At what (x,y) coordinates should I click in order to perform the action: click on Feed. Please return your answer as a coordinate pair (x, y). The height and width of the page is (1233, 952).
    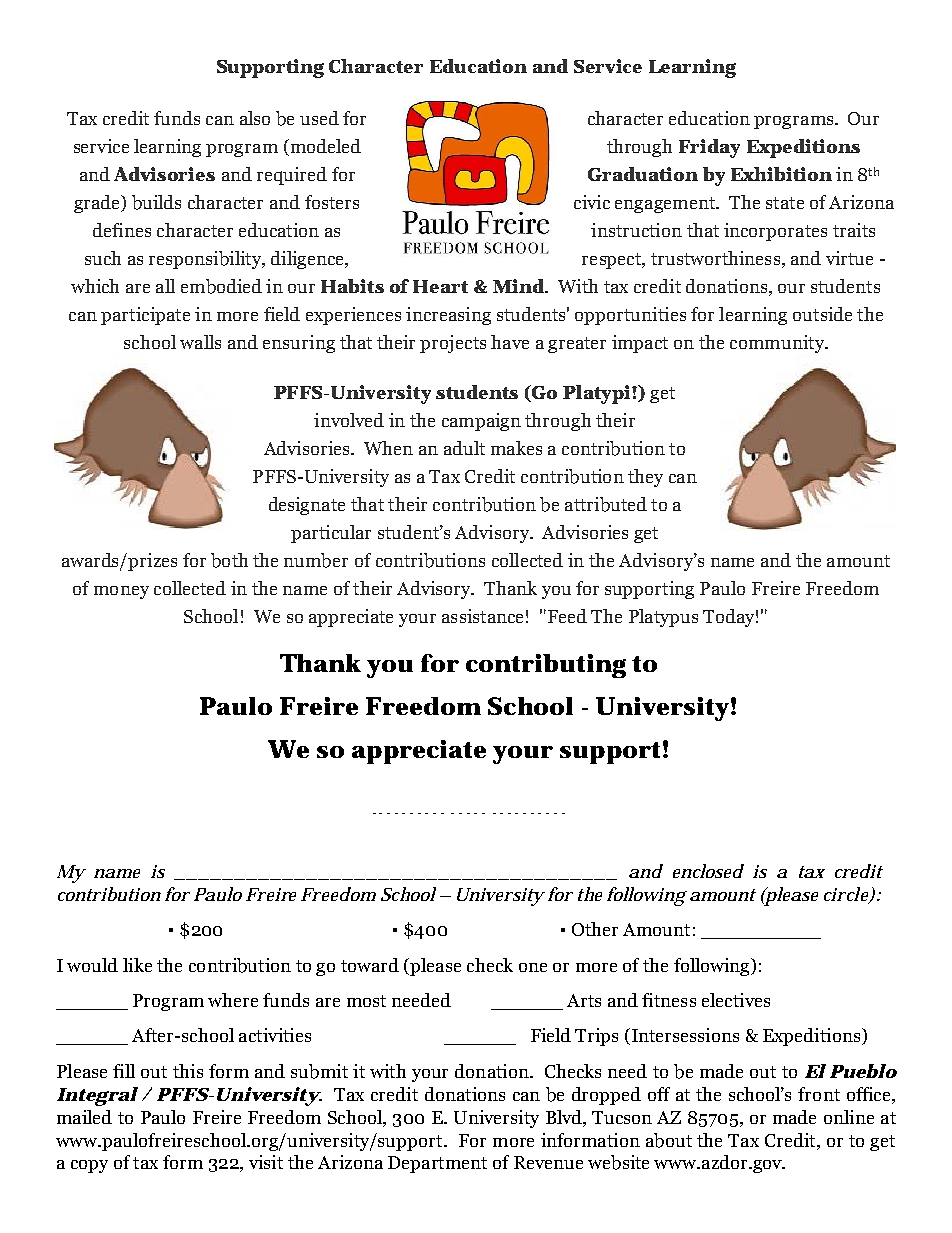
    Looking at the image, I should click on (567, 616).
